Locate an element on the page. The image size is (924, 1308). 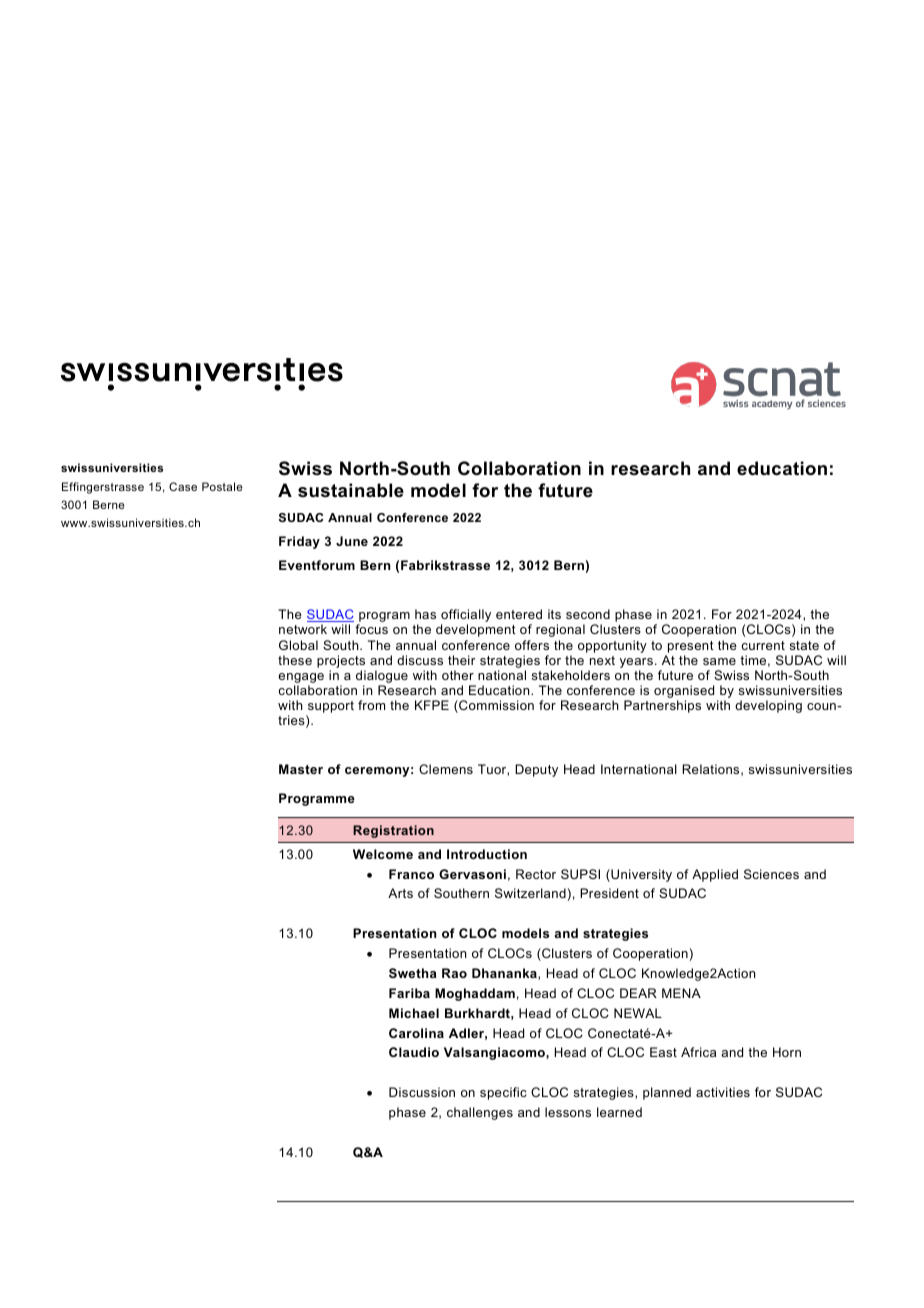
second is located at coordinates (588, 614).
